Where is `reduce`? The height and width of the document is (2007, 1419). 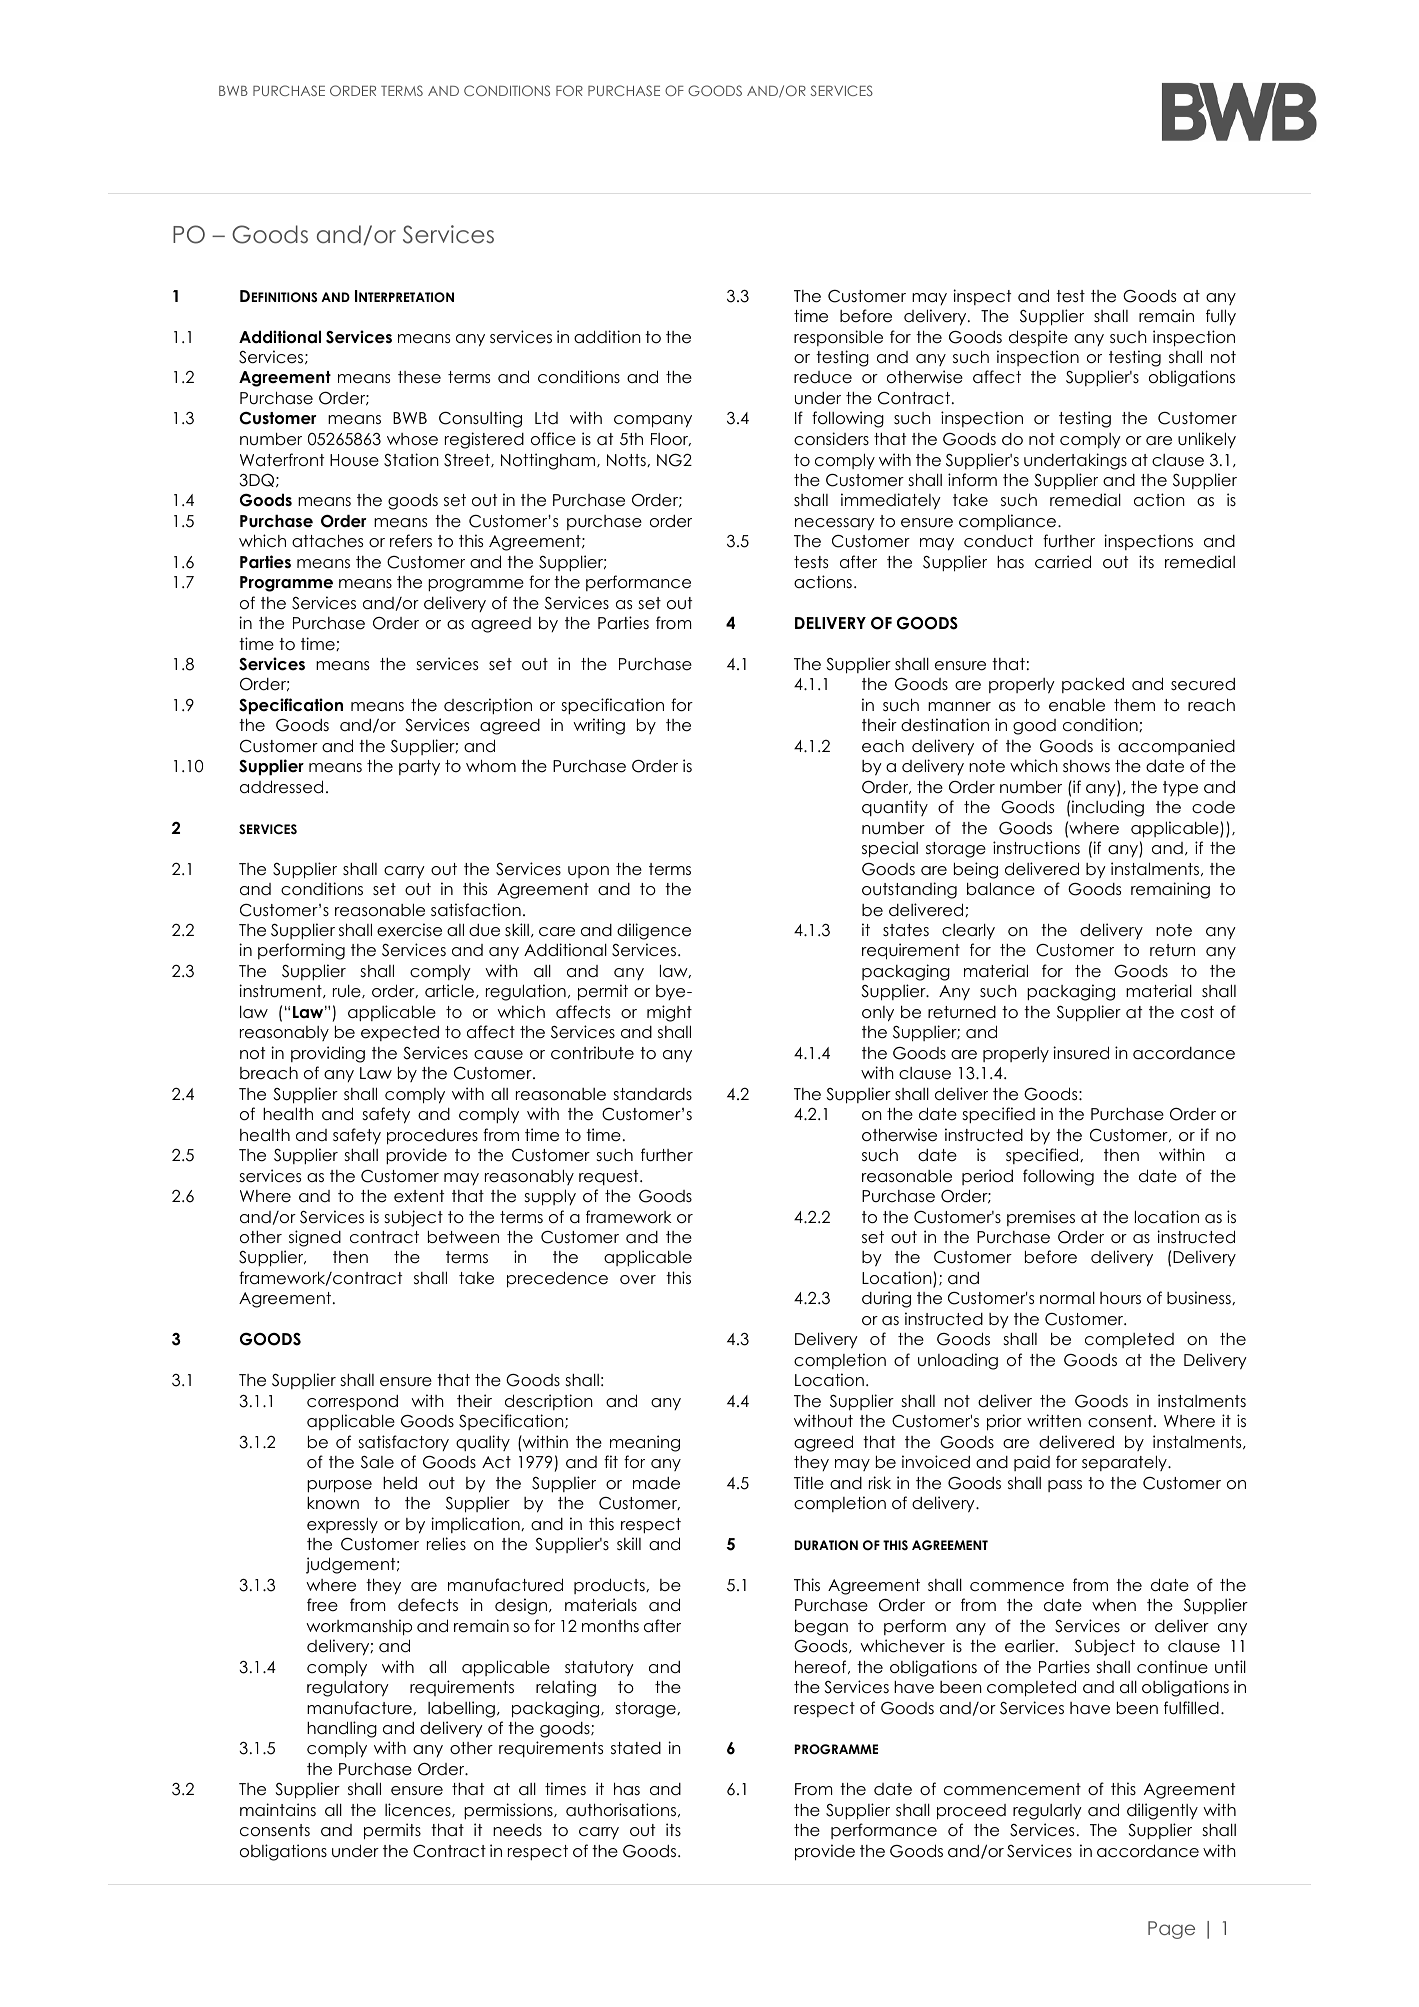
reduce is located at coordinates (823, 377).
